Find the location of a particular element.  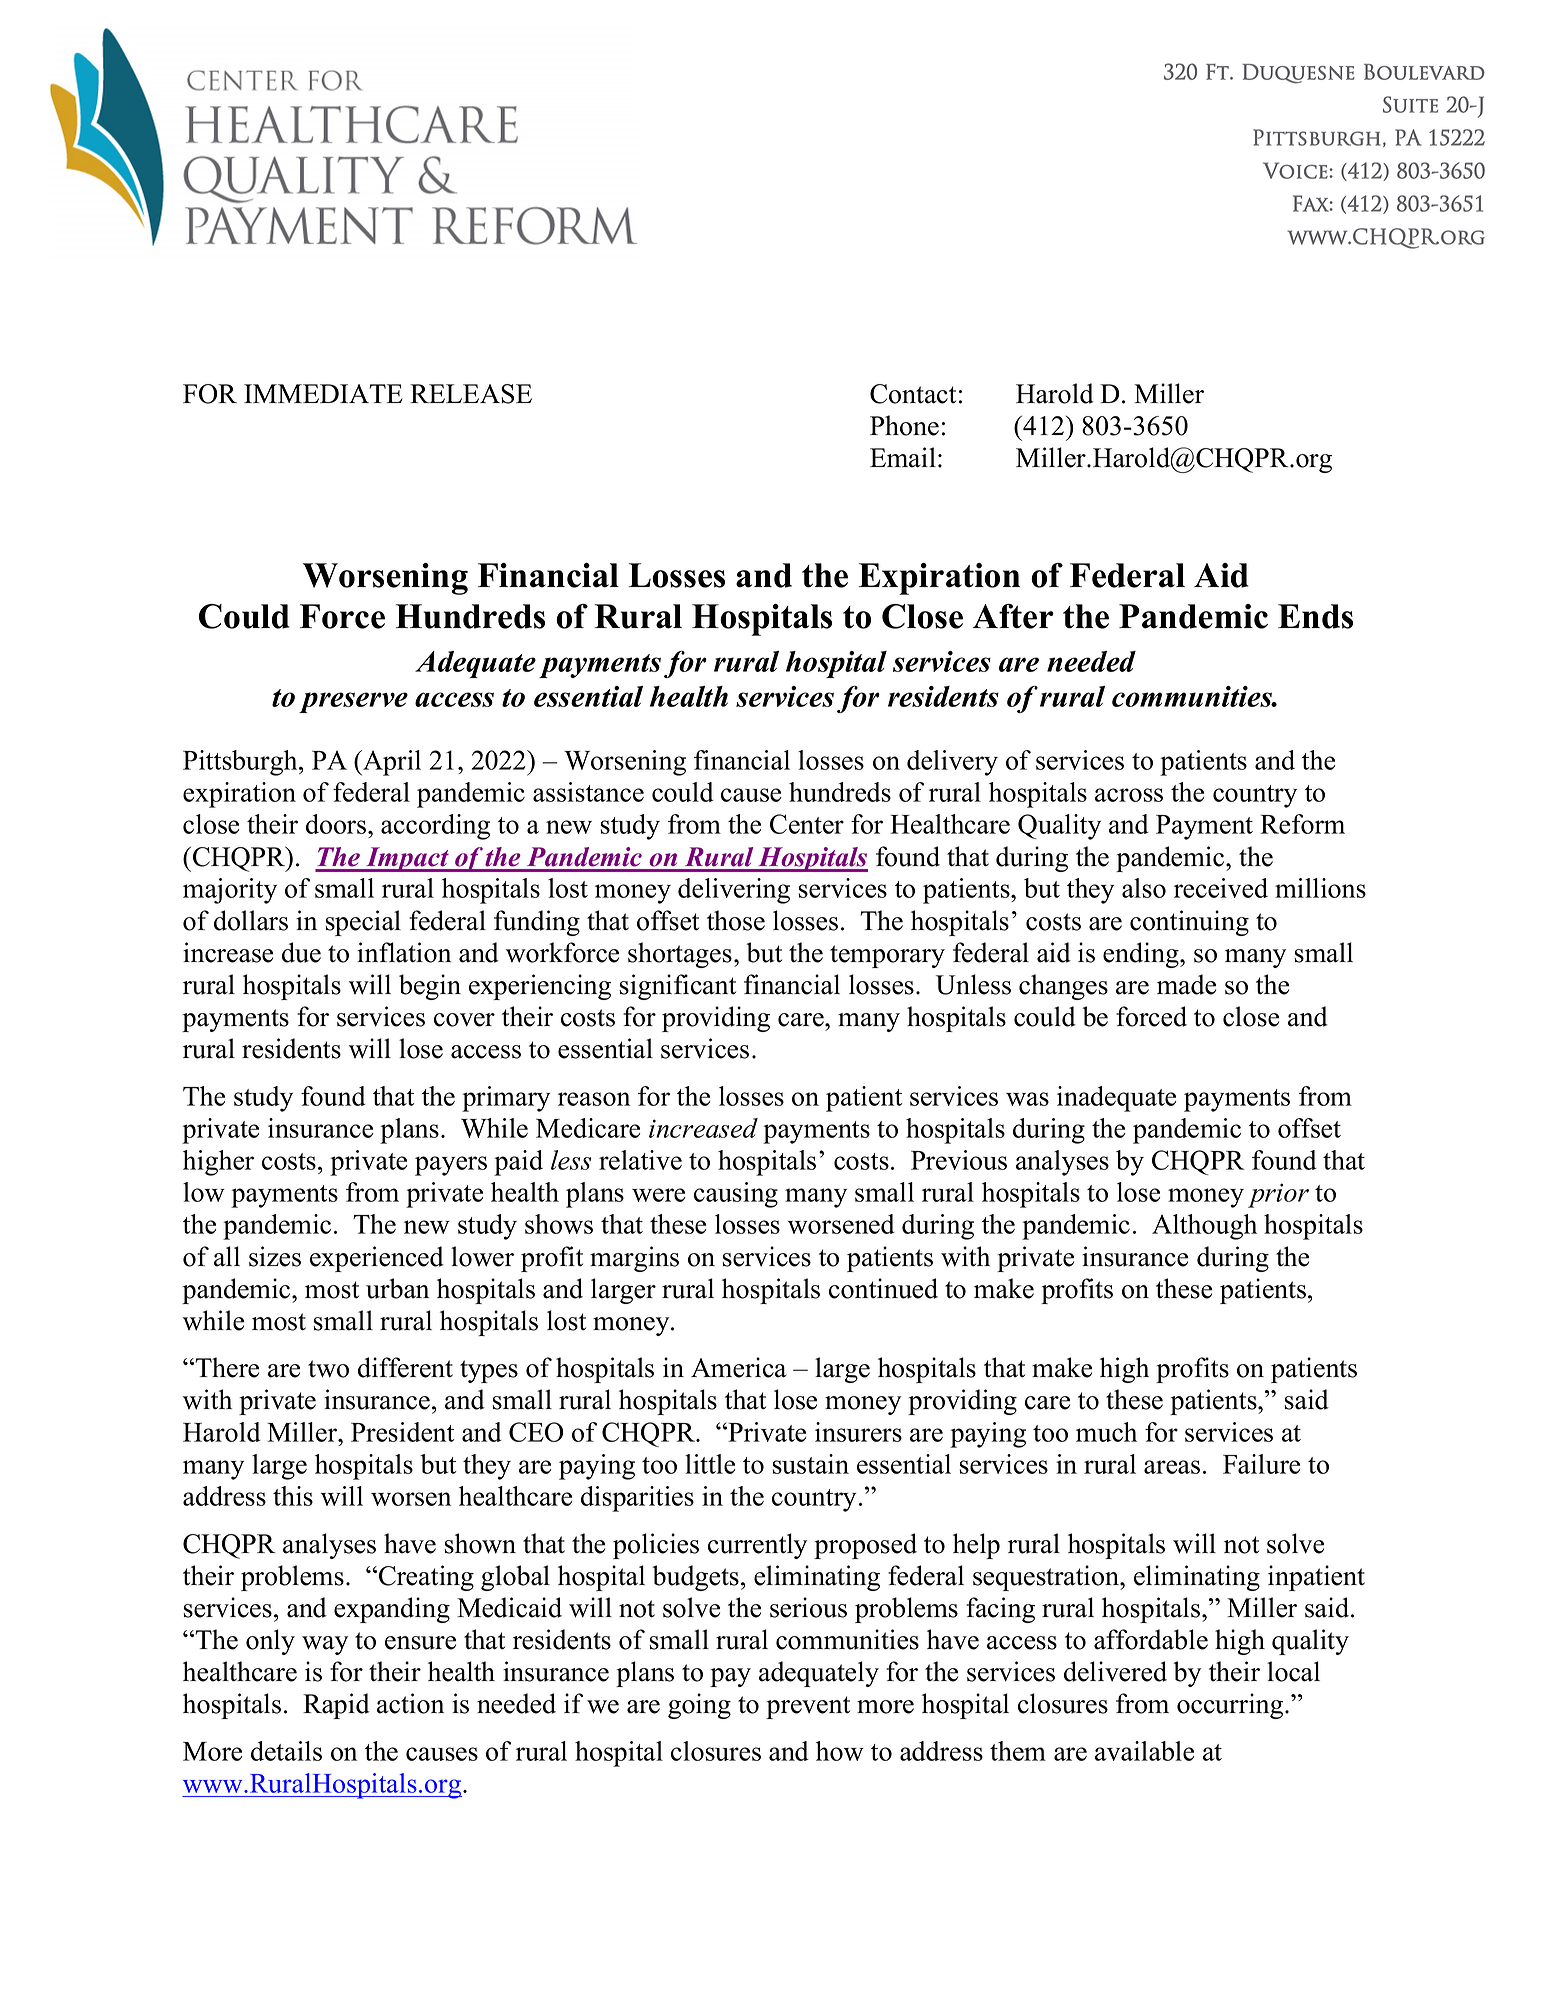

IMMEDIATE is located at coordinates (323, 393).
